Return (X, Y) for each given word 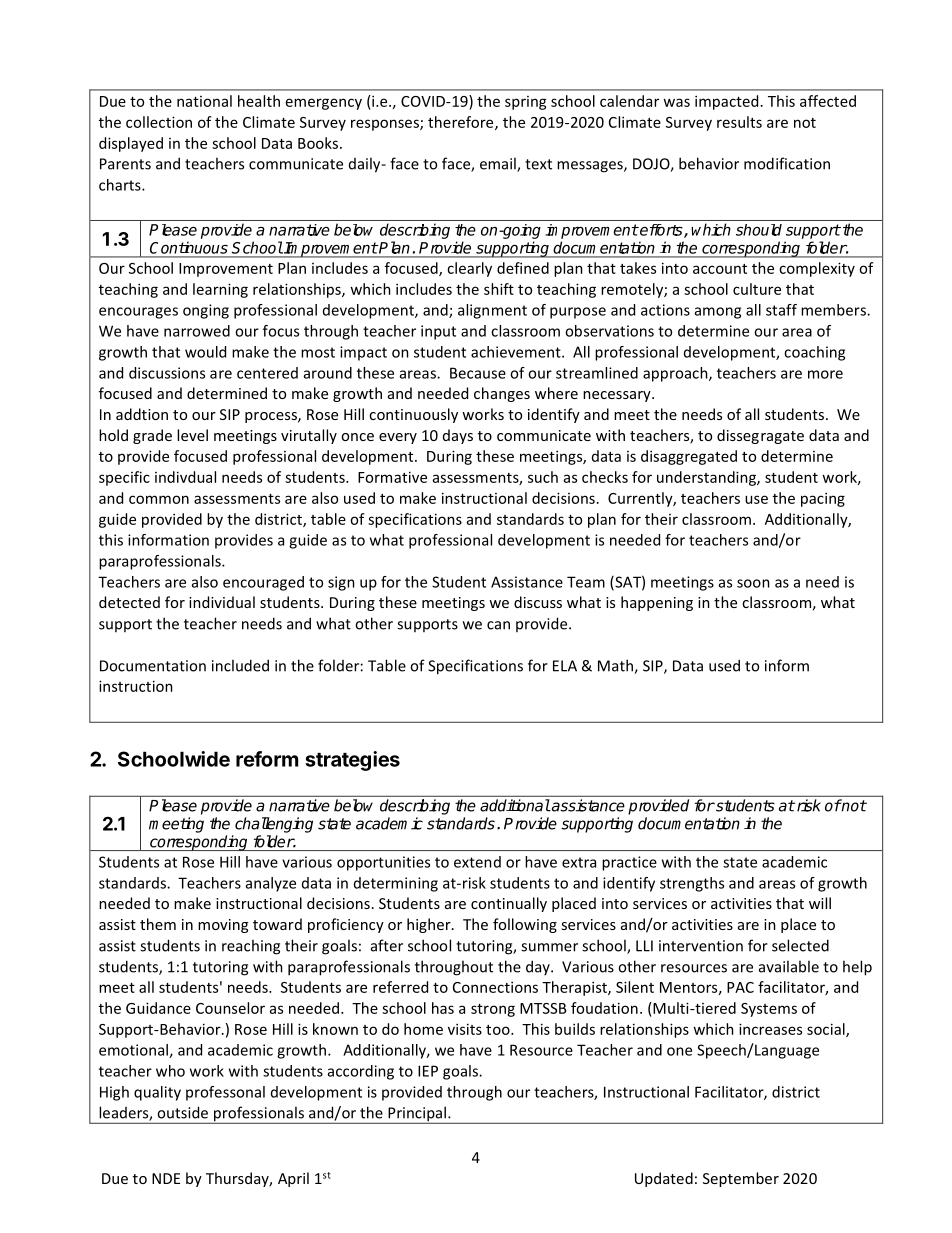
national (204, 101)
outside (182, 1112)
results (739, 122)
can (498, 625)
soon (753, 583)
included (240, 665)
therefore (462, 123)
